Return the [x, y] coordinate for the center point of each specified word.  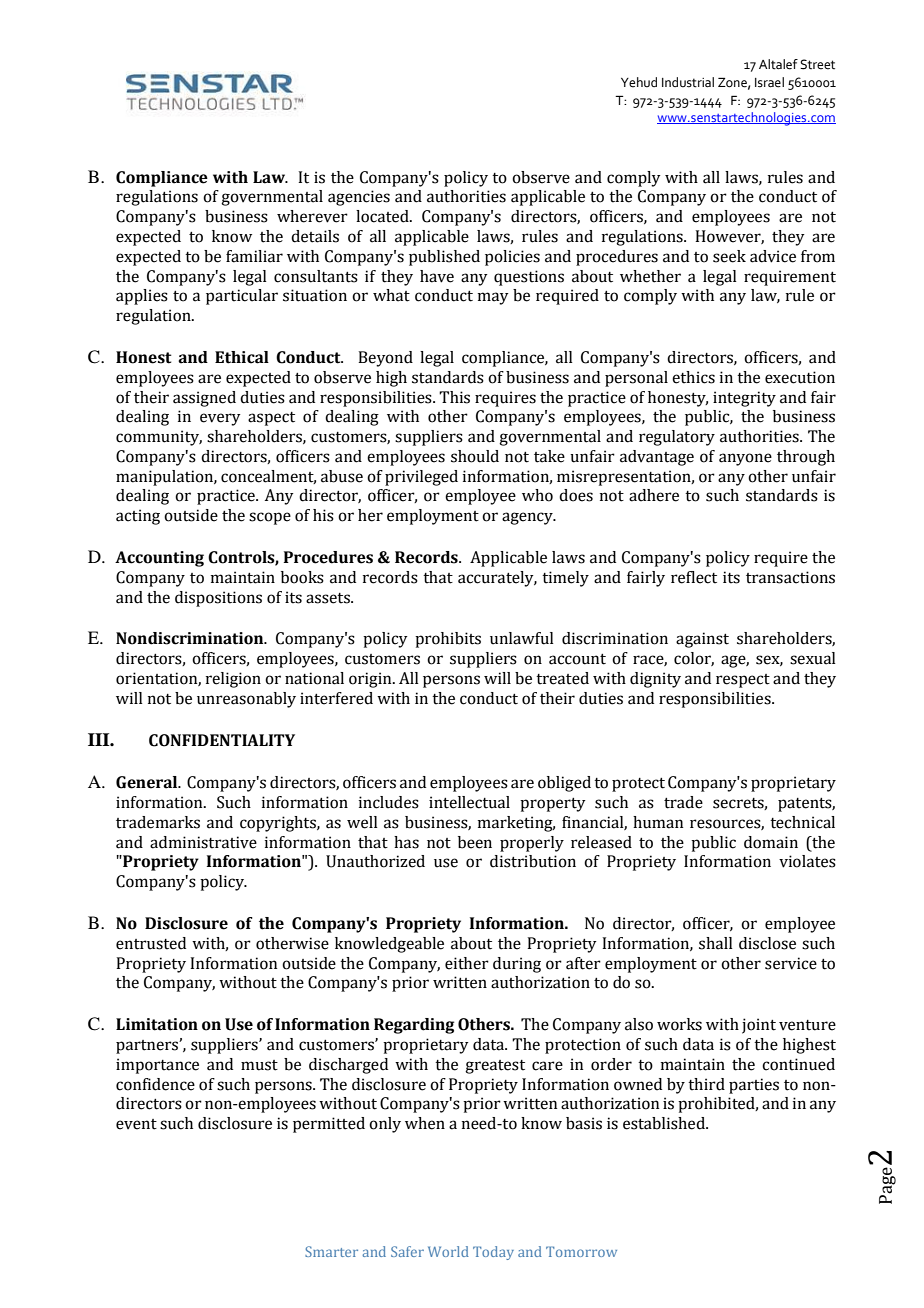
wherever [312, 216]
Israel [769, 82]
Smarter [331, 1251]
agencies [359, 198]
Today [493, 1253]
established [665, 1123]
